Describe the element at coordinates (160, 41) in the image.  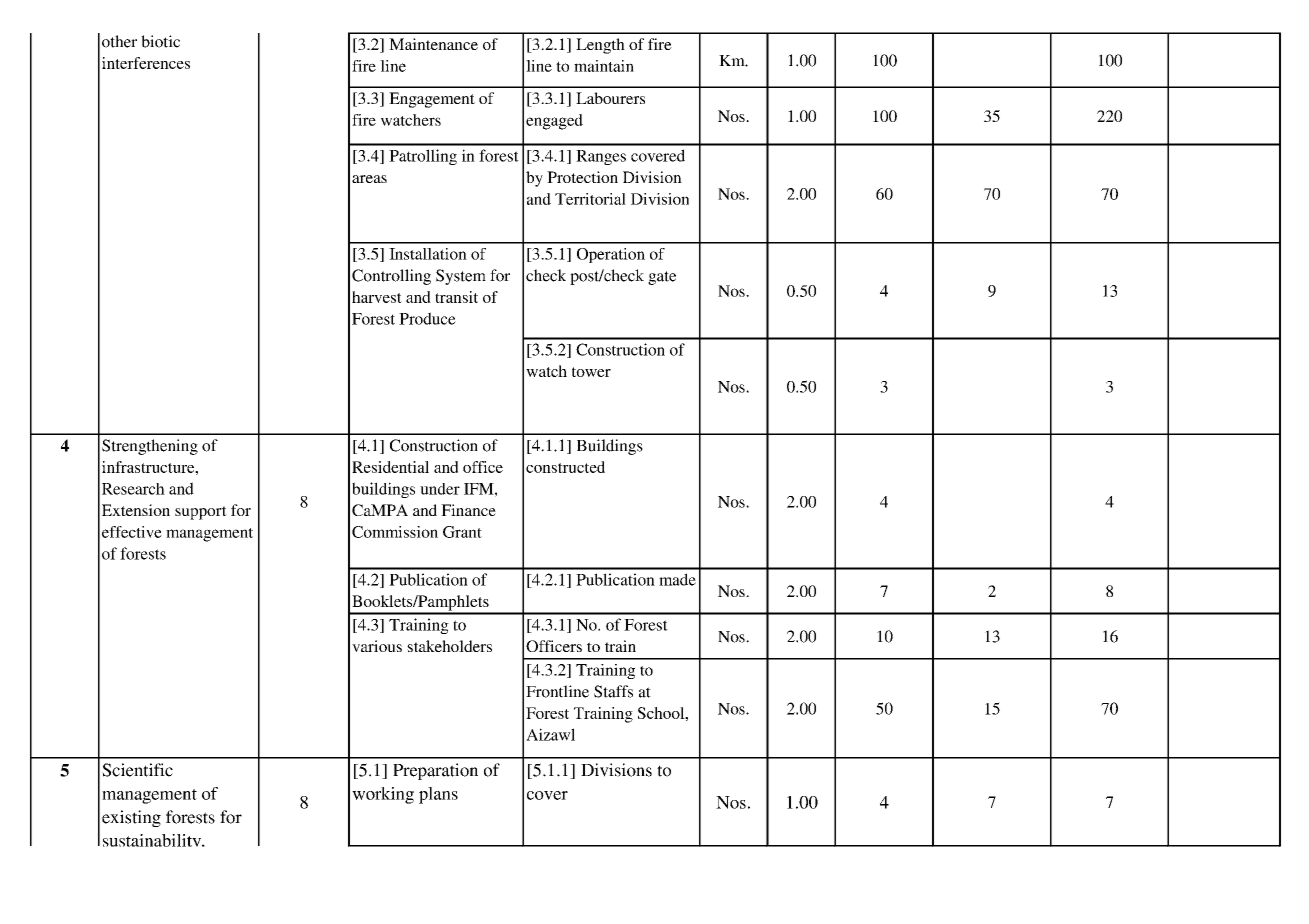
I see `biotic` at that location.
